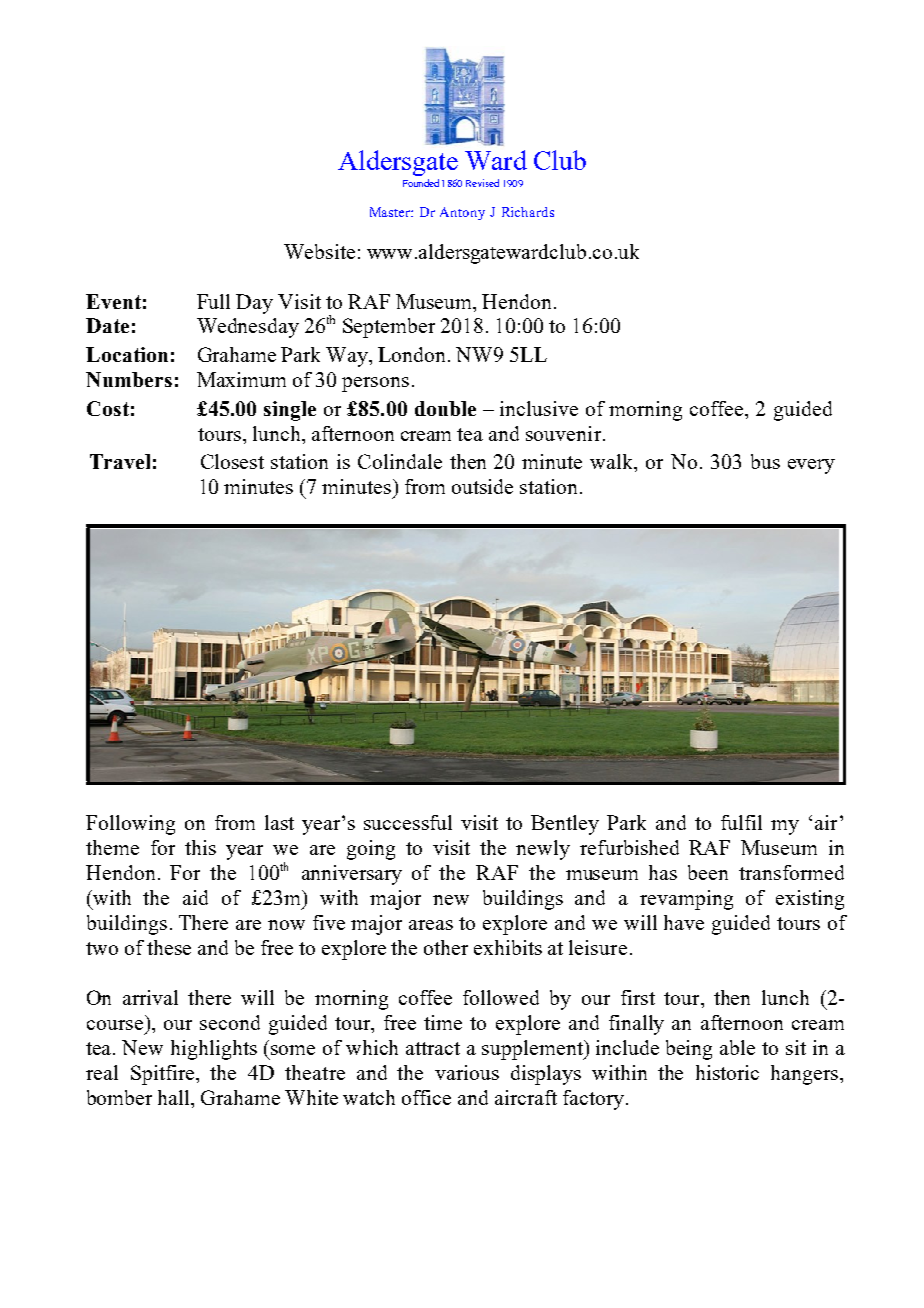 This screenshot has width=924, height=1308. What do you see at coordinates (164, 1075) in the screenshot?
I see `Spitfire` at bounding box center [164, 1075].
